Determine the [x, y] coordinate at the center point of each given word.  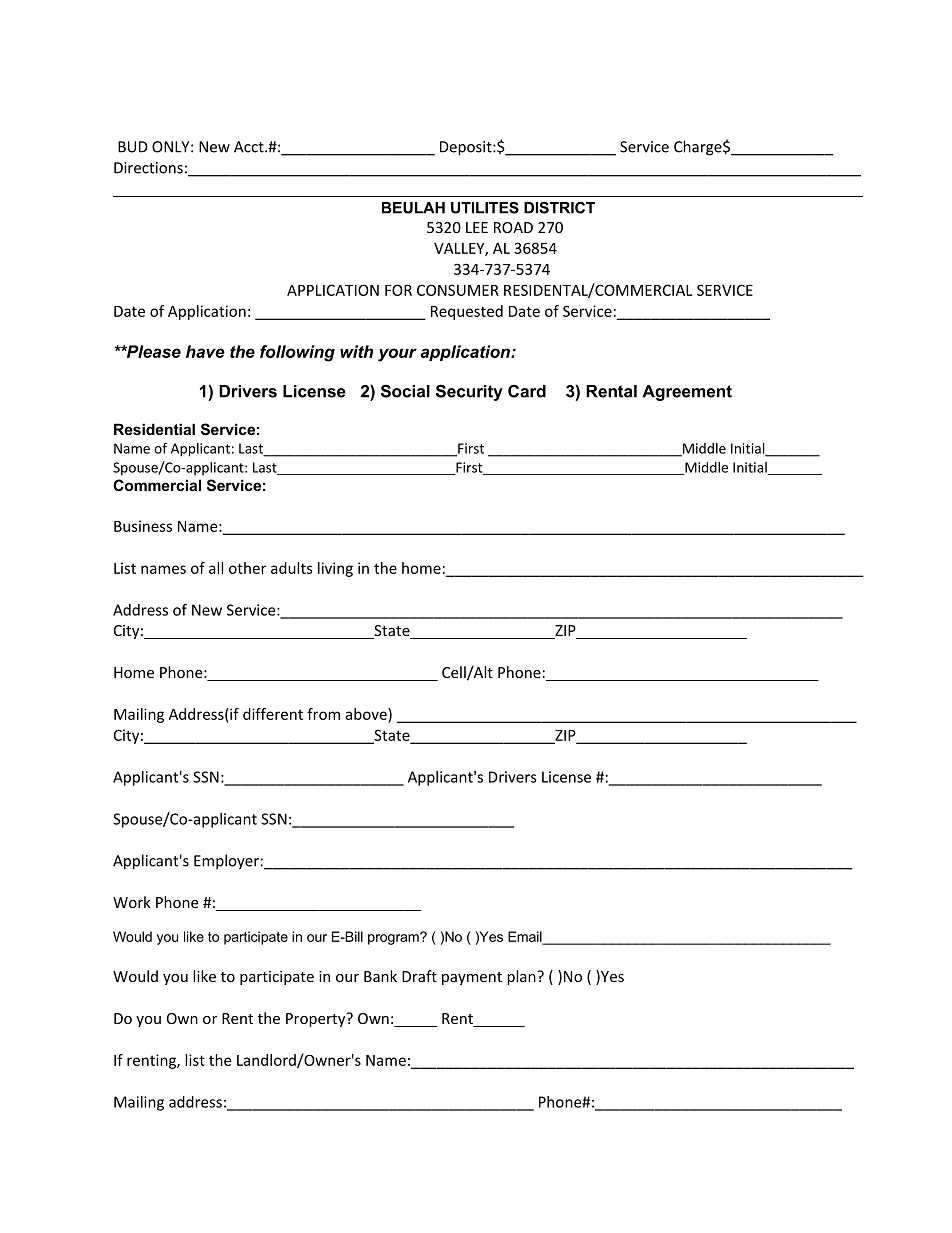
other [247, 568]
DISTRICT [559, 208]
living [335, 569]
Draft [419, 976]
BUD [133, 147]
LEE [477, 227]
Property [317, 1019]
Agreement [687, 393]
